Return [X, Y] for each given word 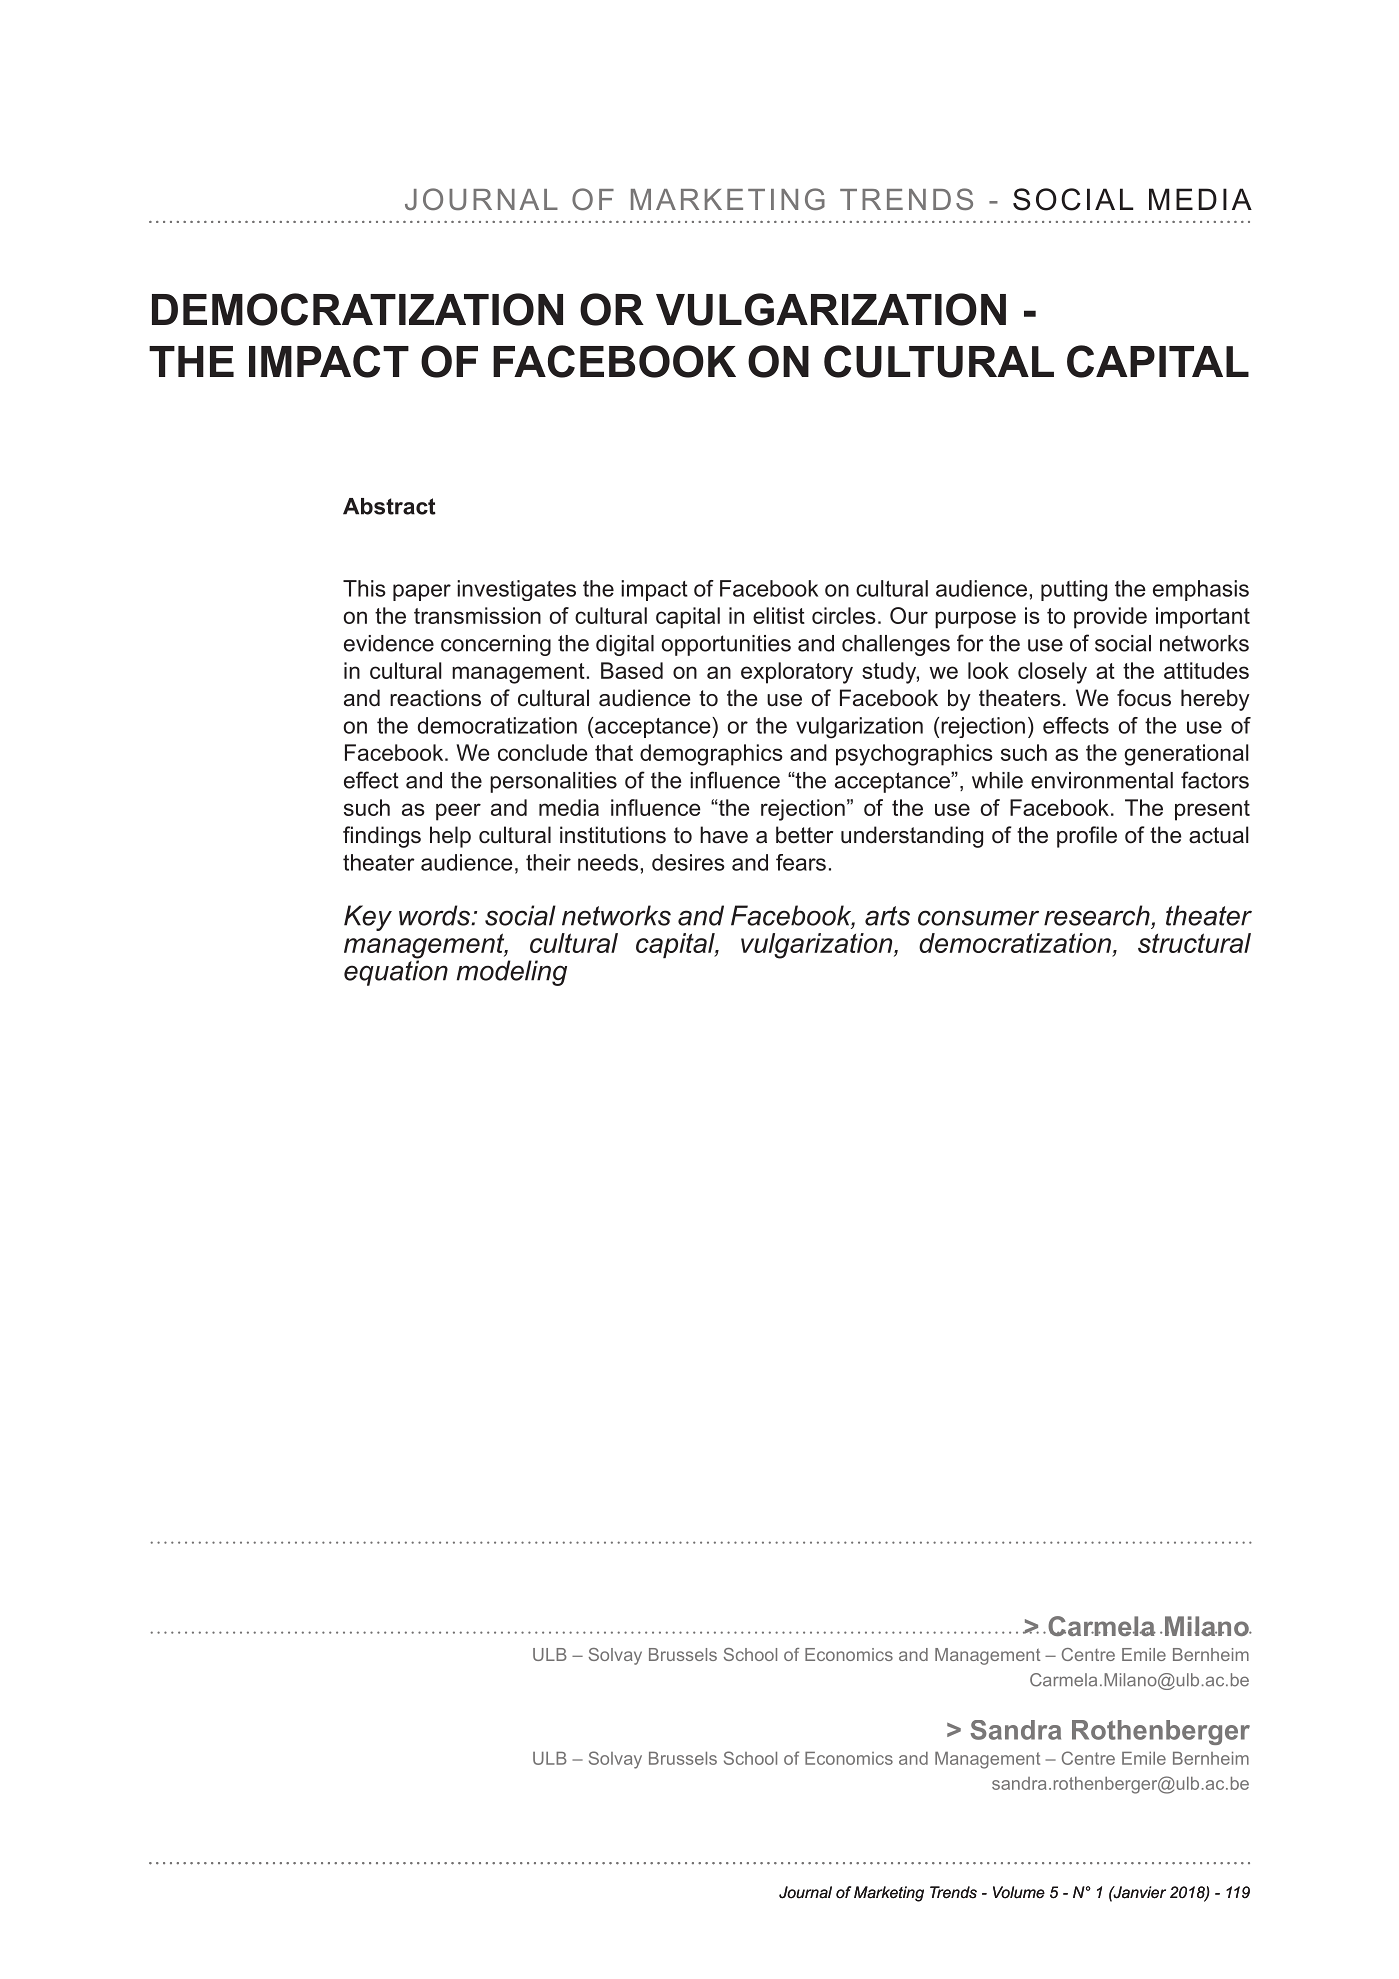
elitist [779, 615]
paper [422, 592]
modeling [512, 973]
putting [1074, 591]
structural [1194, 943]
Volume [1019, 1892]
